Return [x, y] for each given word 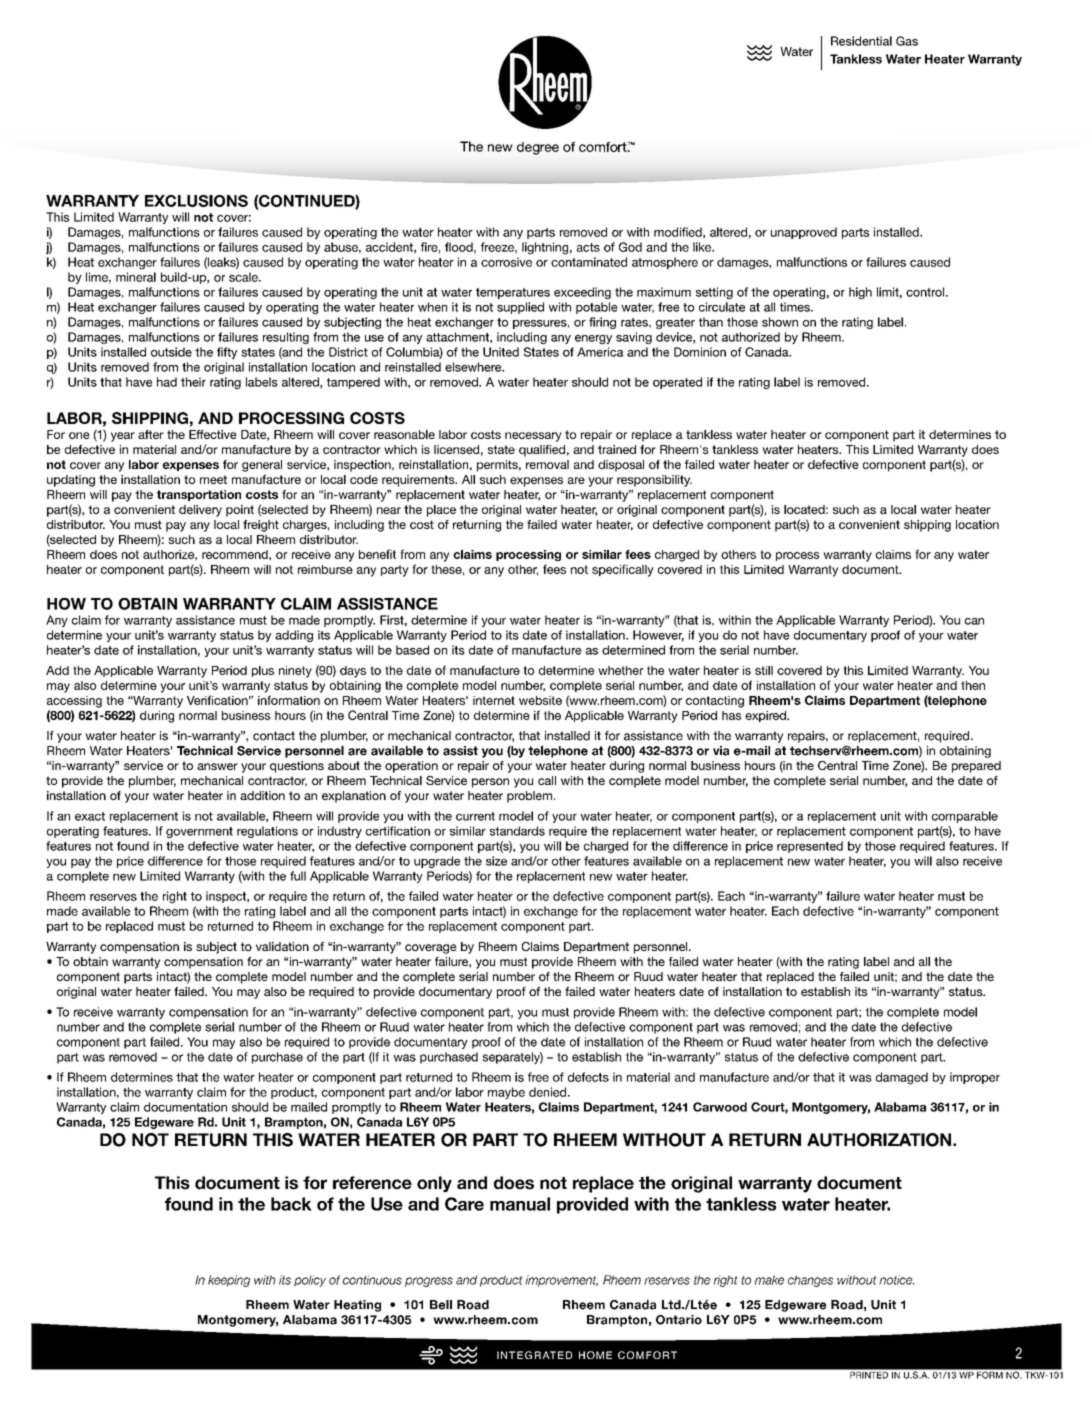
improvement [561, 1281]
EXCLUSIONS [196, 201]
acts [588, 247]
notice [896, 1280]
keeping [229, 1281]
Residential [861, 41]
